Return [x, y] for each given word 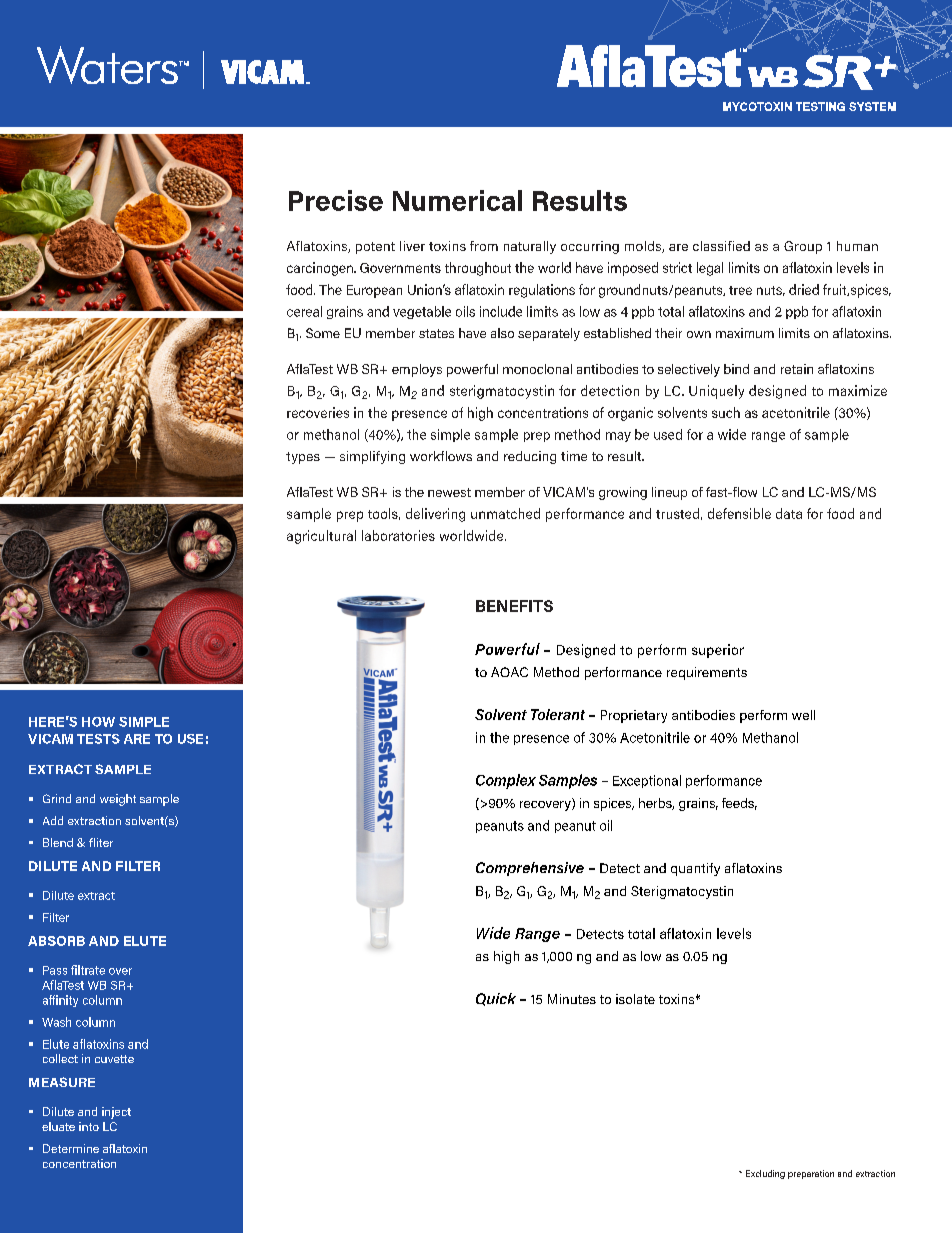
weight [118, 800]
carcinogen [321, 269]
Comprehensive [530, 869]
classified [721, 246]
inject [116, 1113]
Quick [496, 999]
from [484, 246]
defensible [739, 513]
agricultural [321, 537]
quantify [695, 869]
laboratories [398, 535]
